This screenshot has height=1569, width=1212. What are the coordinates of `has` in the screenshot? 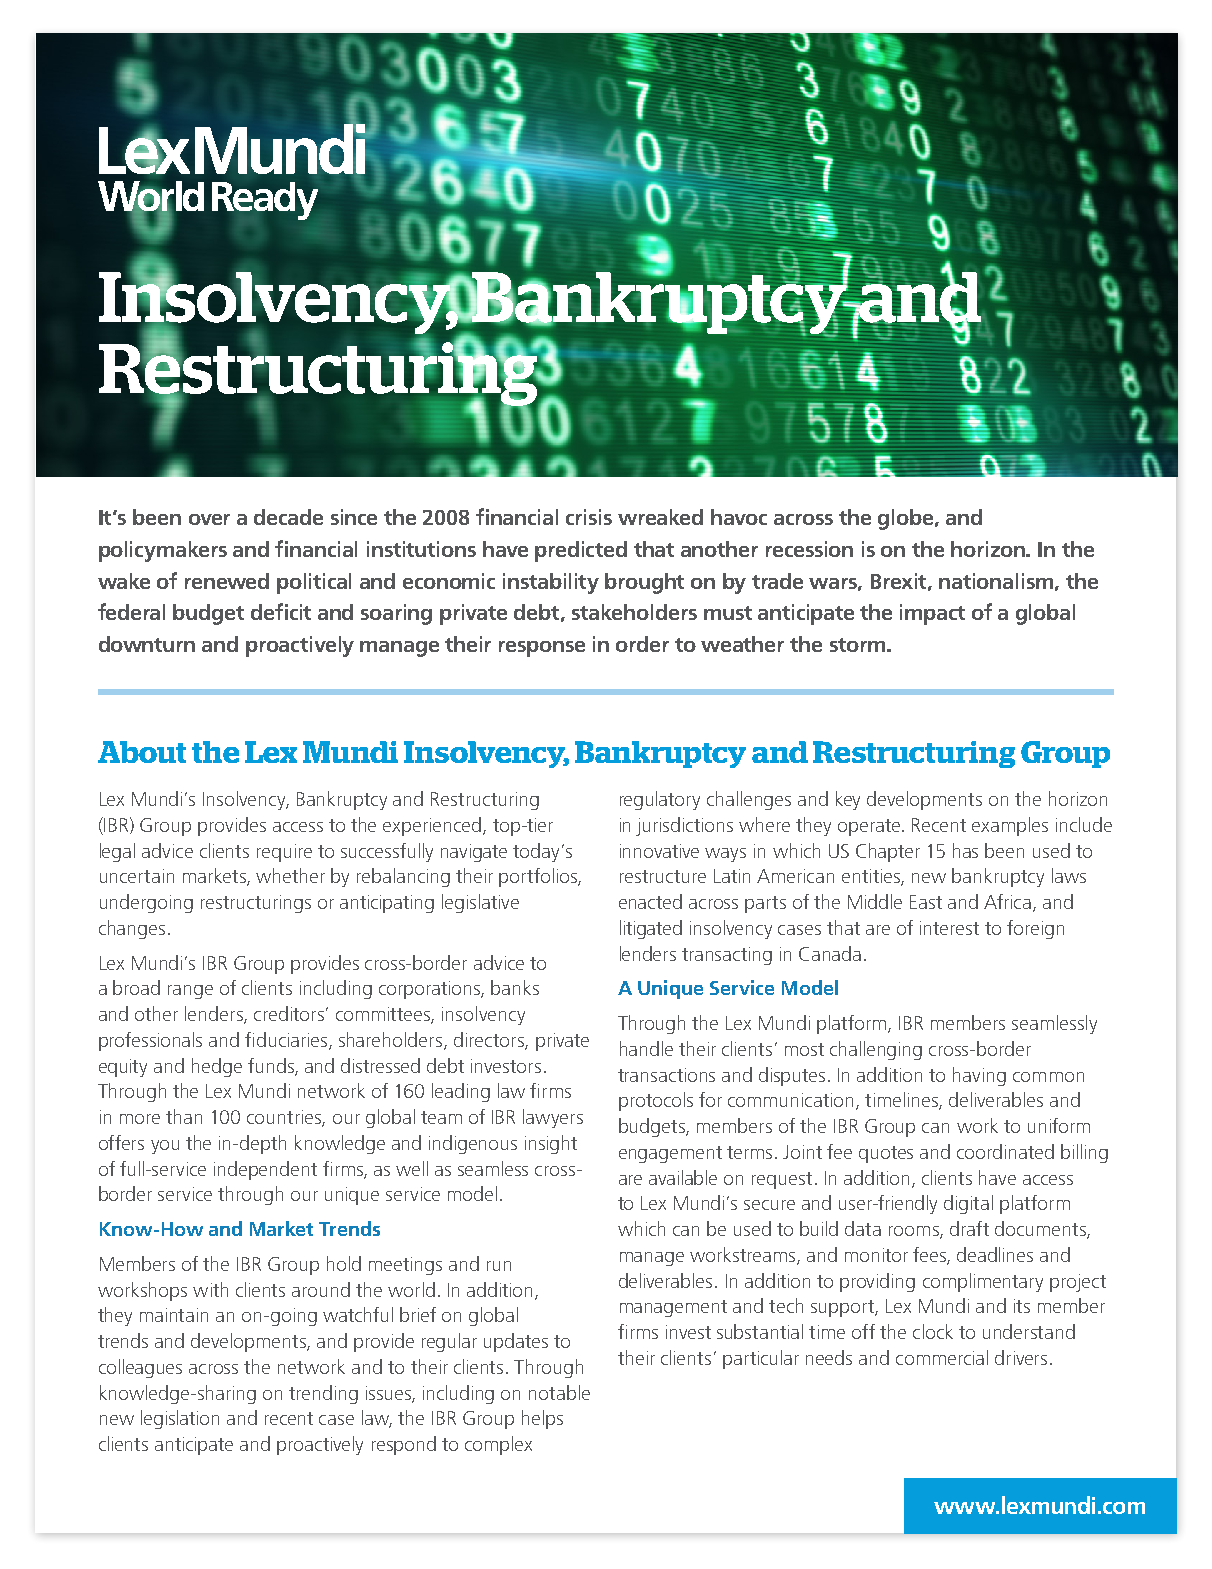 It's located at (965, 850).
